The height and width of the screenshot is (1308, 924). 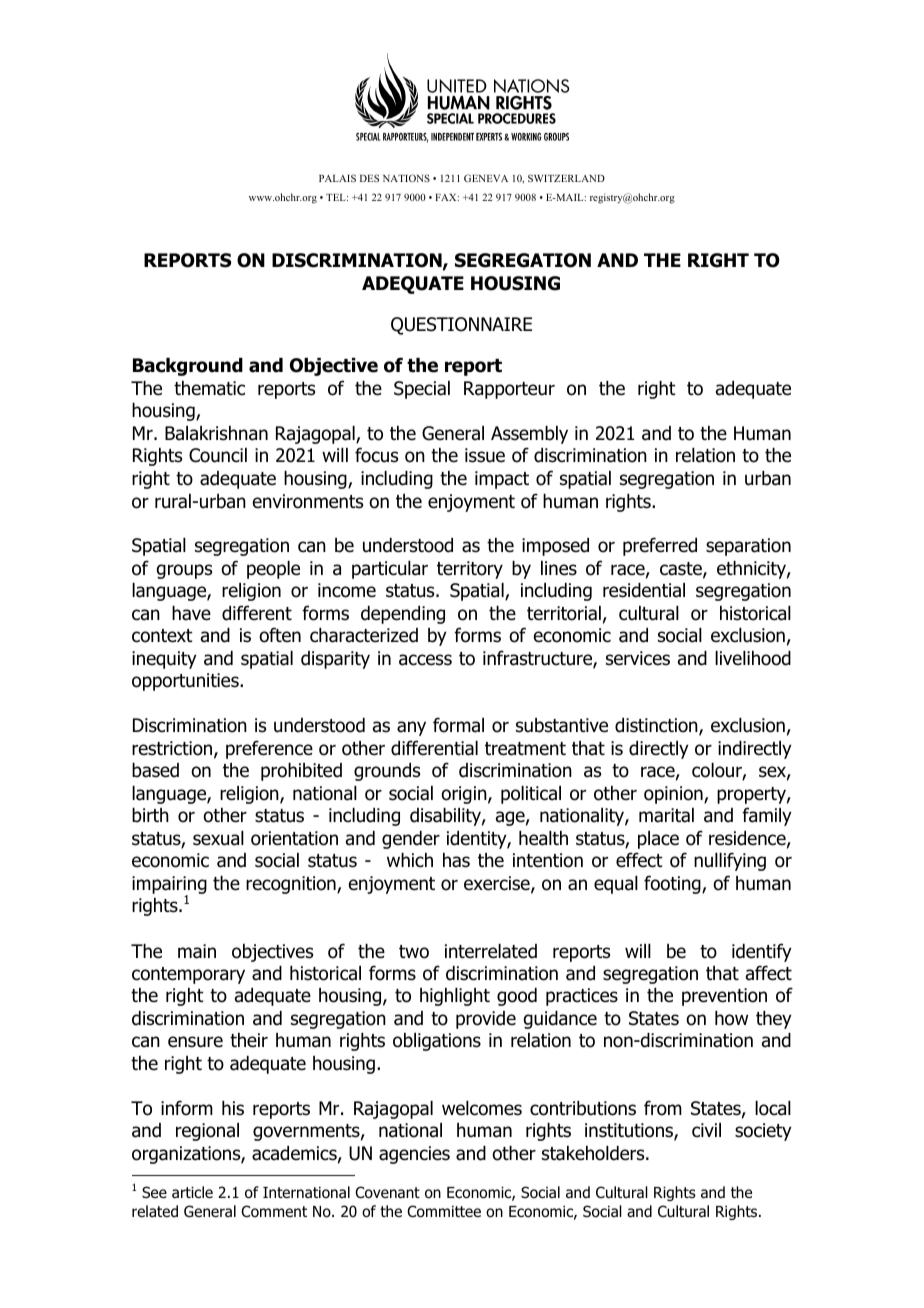 What do you see at coordinates (184, 571) in the screenshot?
I see `groups` at bounding box center [184, 571].
